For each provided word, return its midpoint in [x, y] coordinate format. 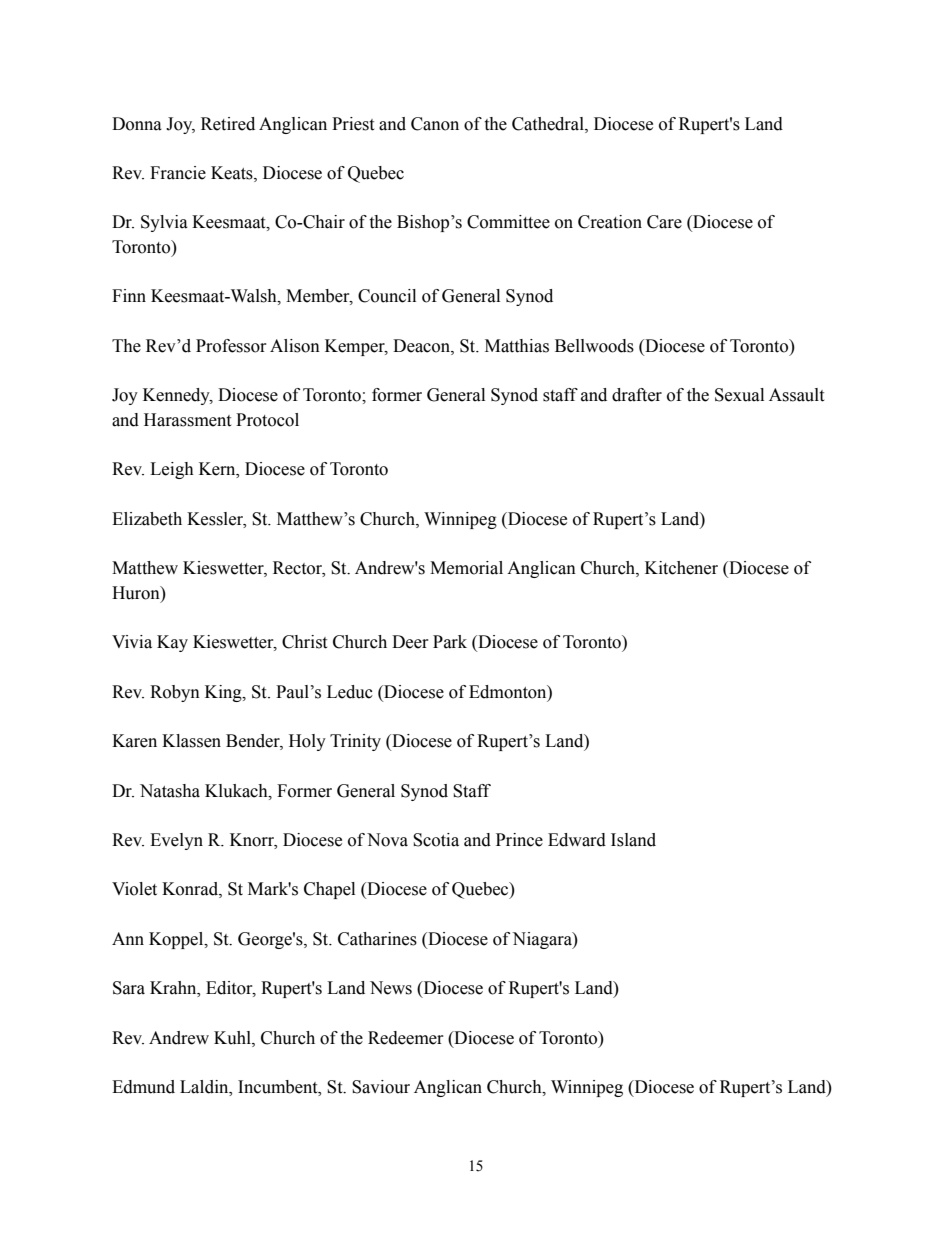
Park [450, 642]
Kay [172, 643]
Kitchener [681, 568]
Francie [178, 173]
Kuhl [233, 1038]
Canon [435, 124]
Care [664, 222]
